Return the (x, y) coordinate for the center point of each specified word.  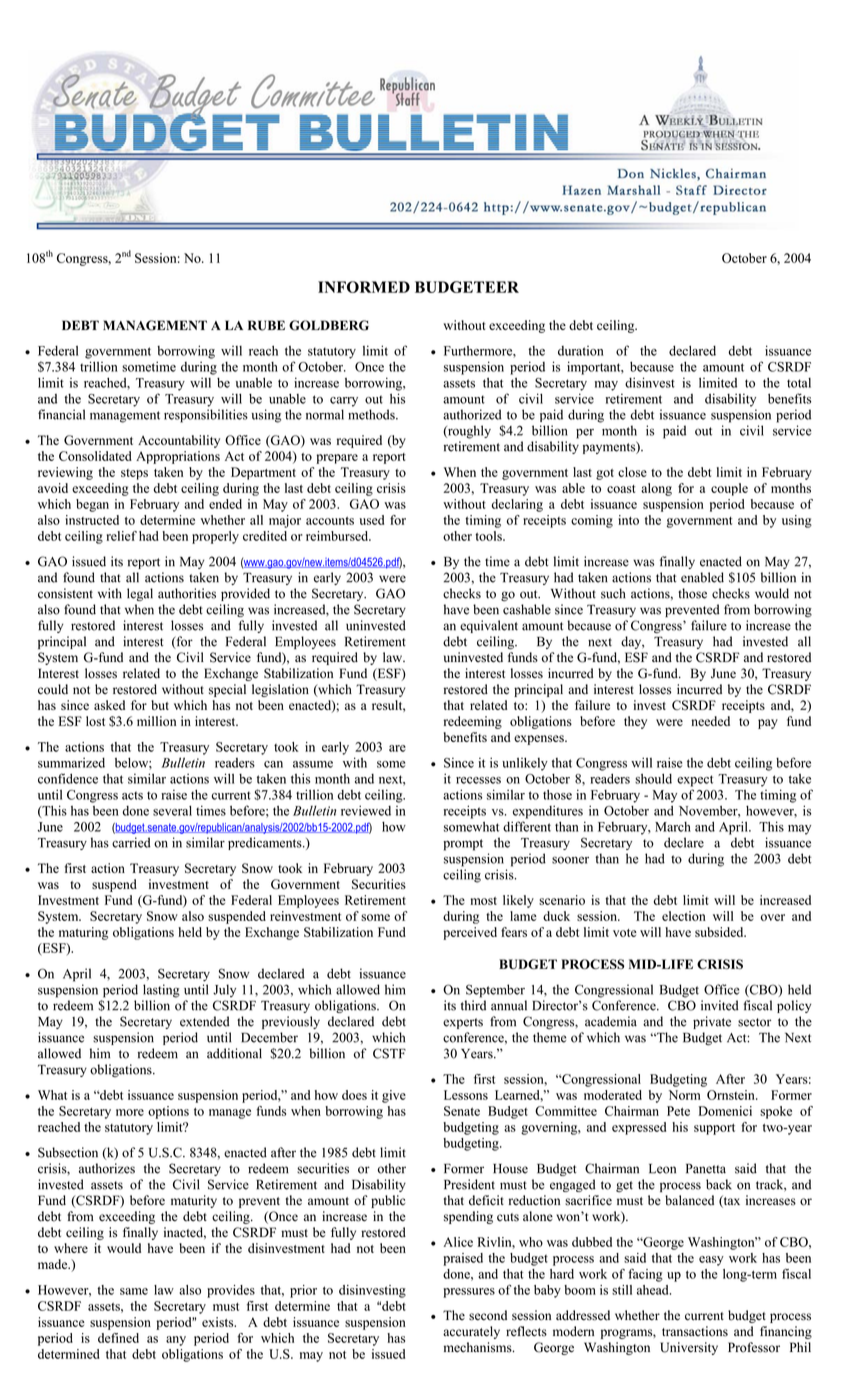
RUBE (266, 325)
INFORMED (364, 287)
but (160, 705)
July (224, 990)
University (689, 1348)
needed (710, 721)
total (799, 383)
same (134, 1291)
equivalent (489, 626)
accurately (471, 1332)
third (473, 1005)
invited (720, 1005)
